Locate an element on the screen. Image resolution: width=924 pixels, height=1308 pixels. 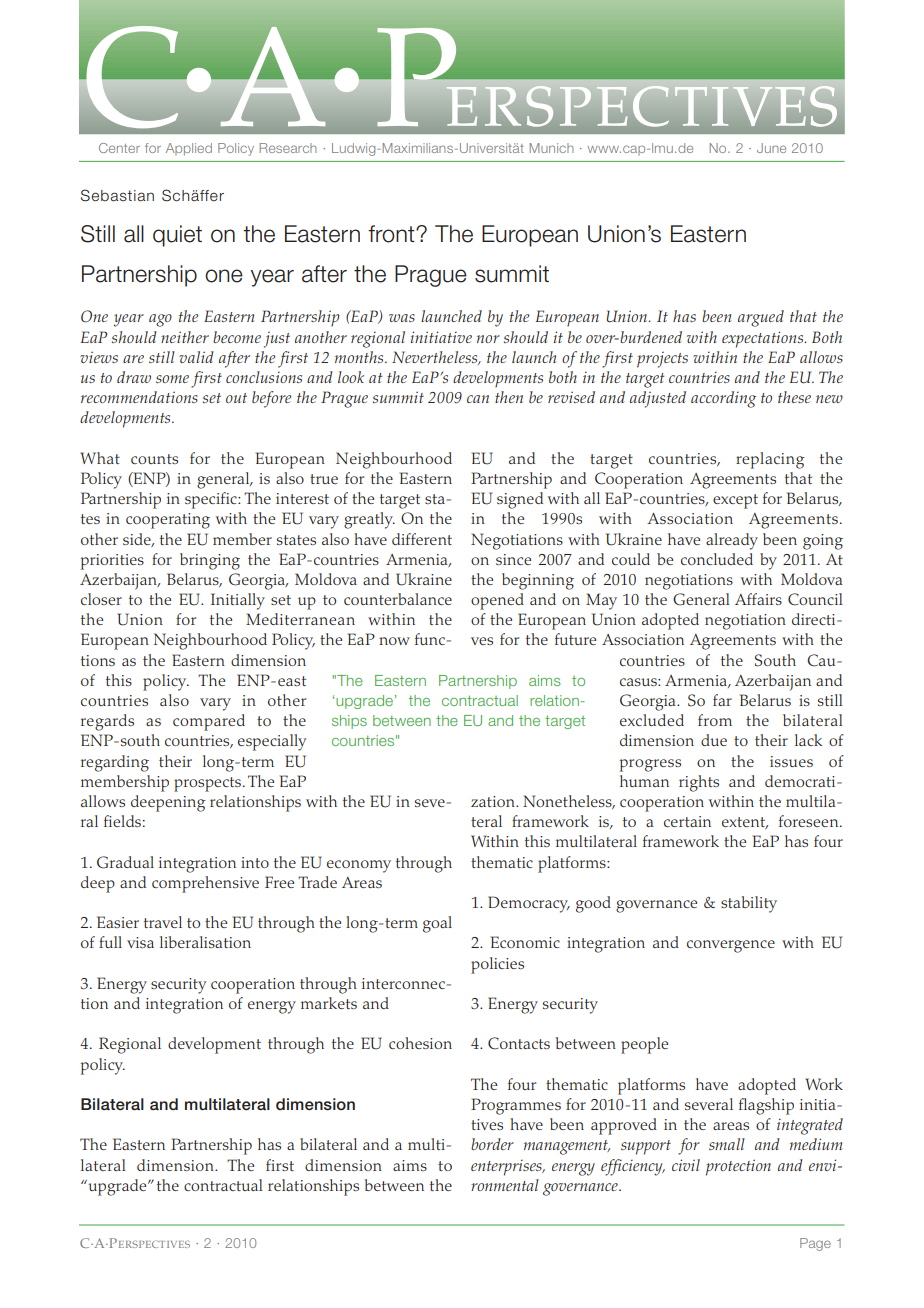
far is located at coordinates (722, 700).
